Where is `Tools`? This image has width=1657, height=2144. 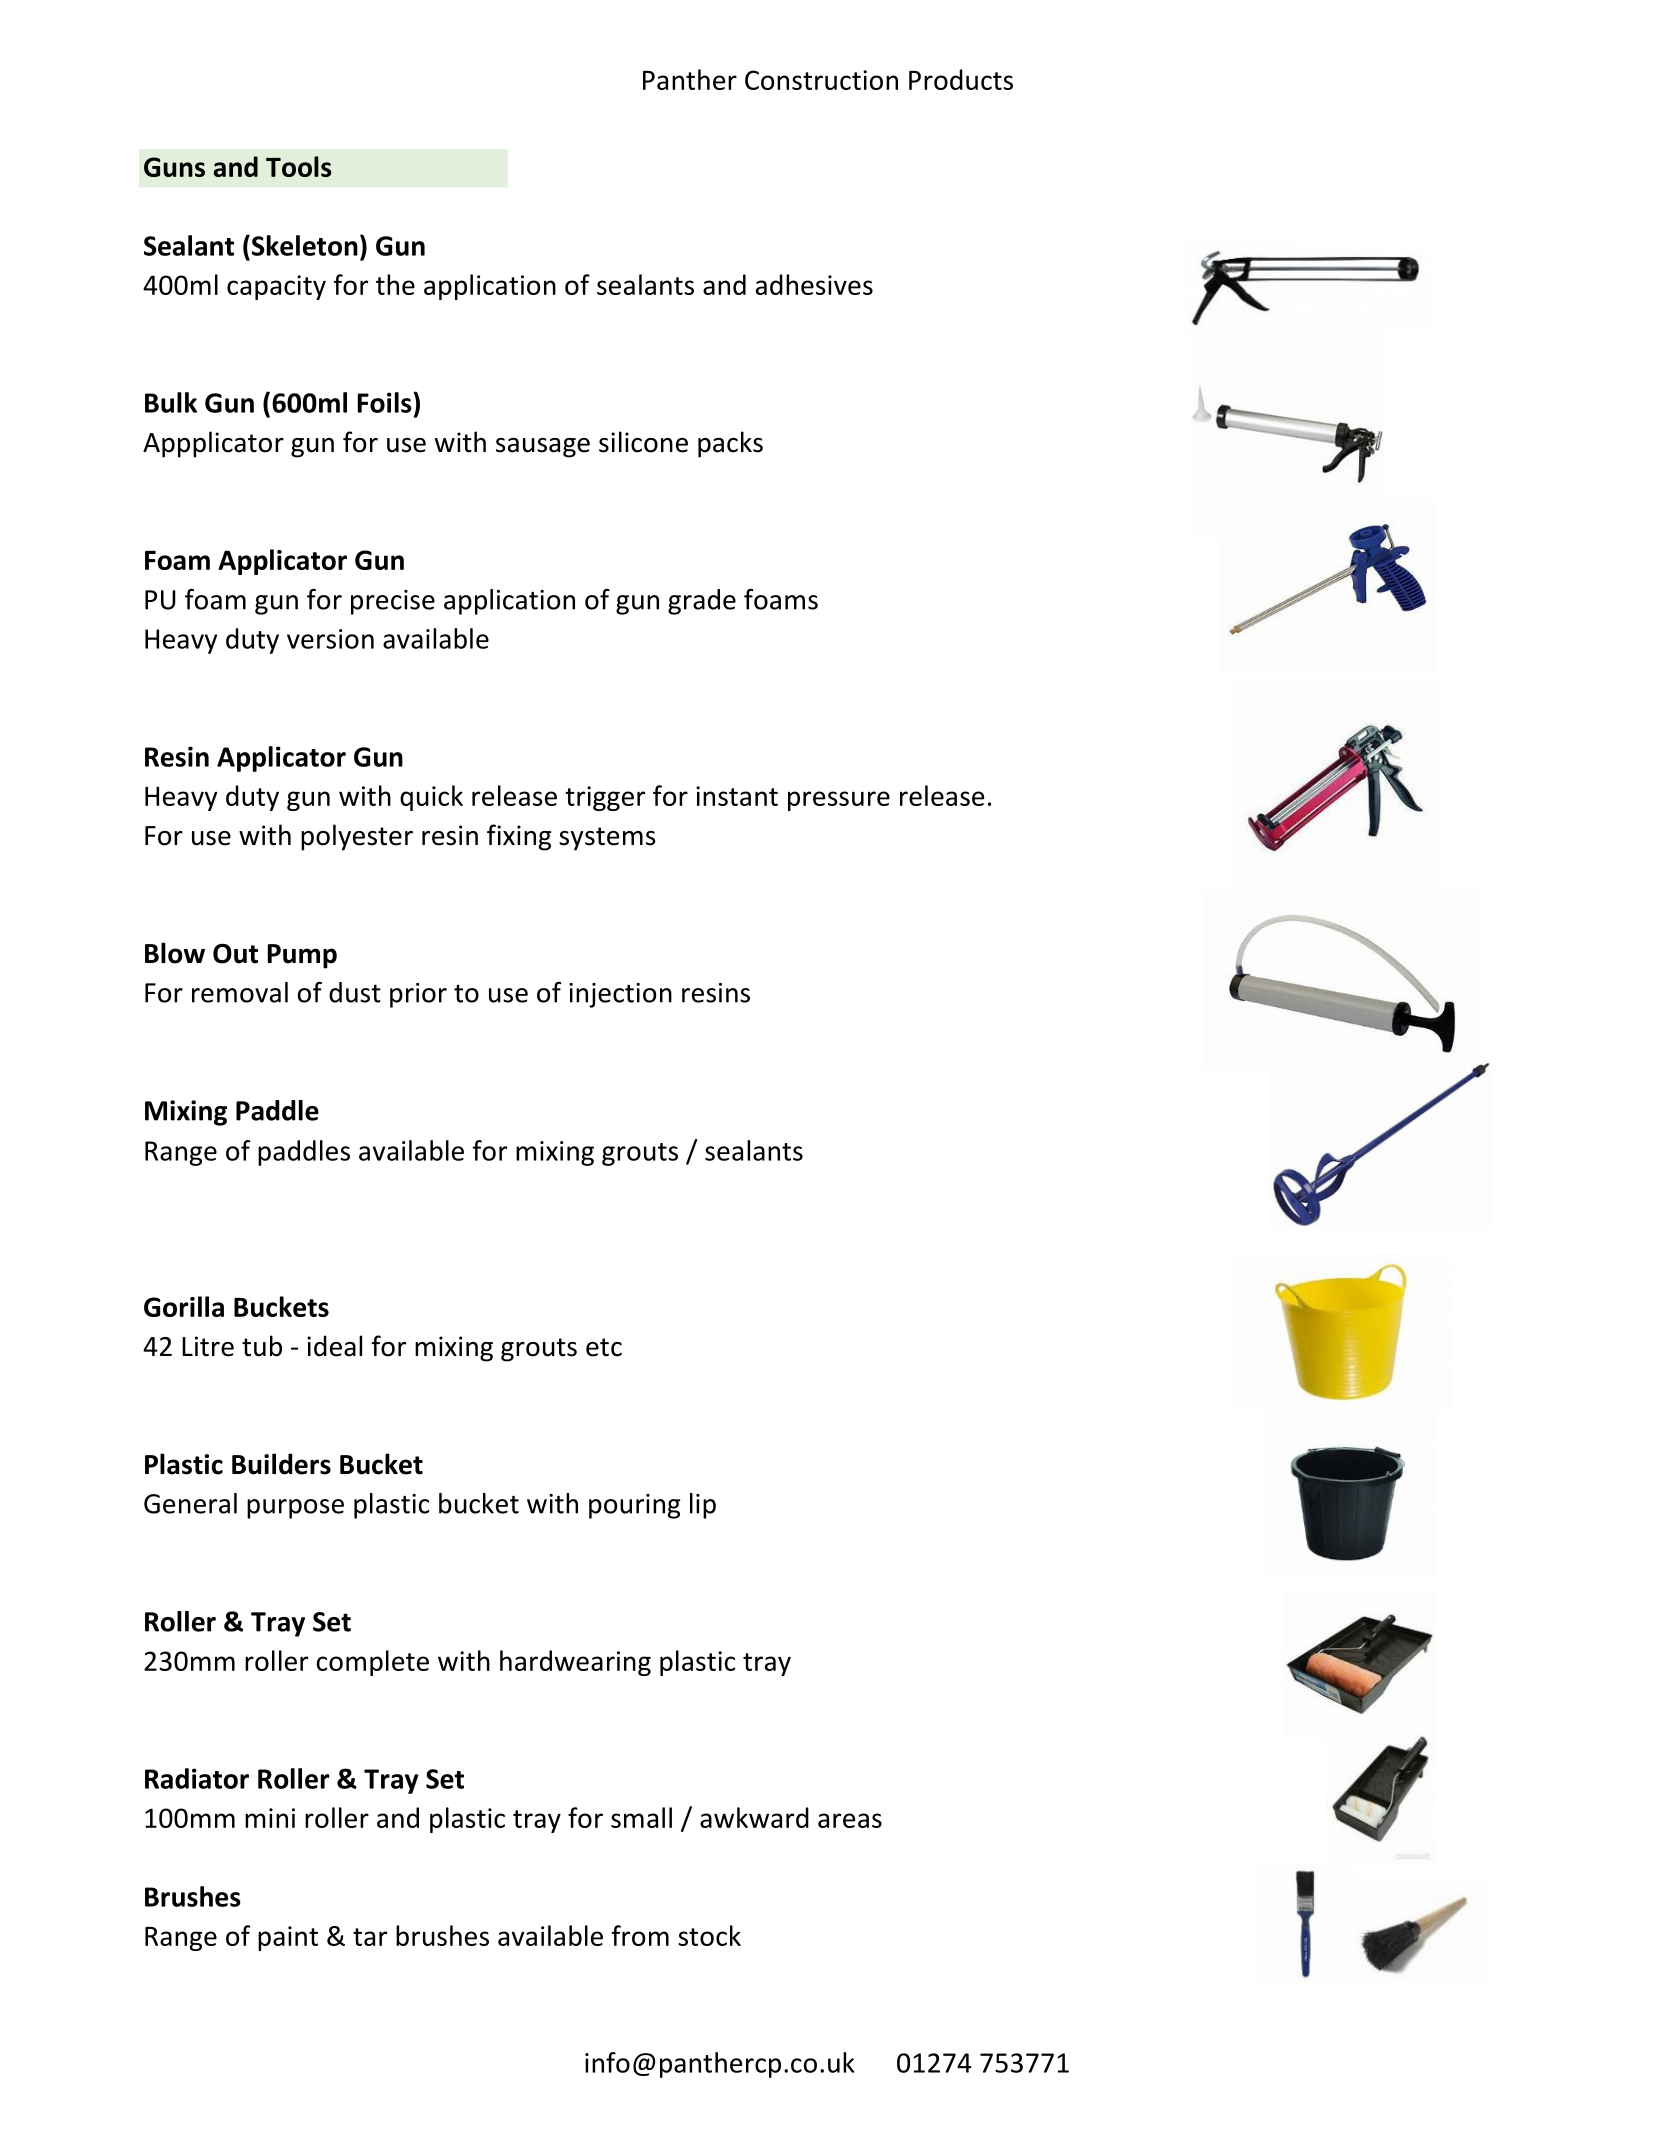 Tools is located at coordinates (299, 166).
